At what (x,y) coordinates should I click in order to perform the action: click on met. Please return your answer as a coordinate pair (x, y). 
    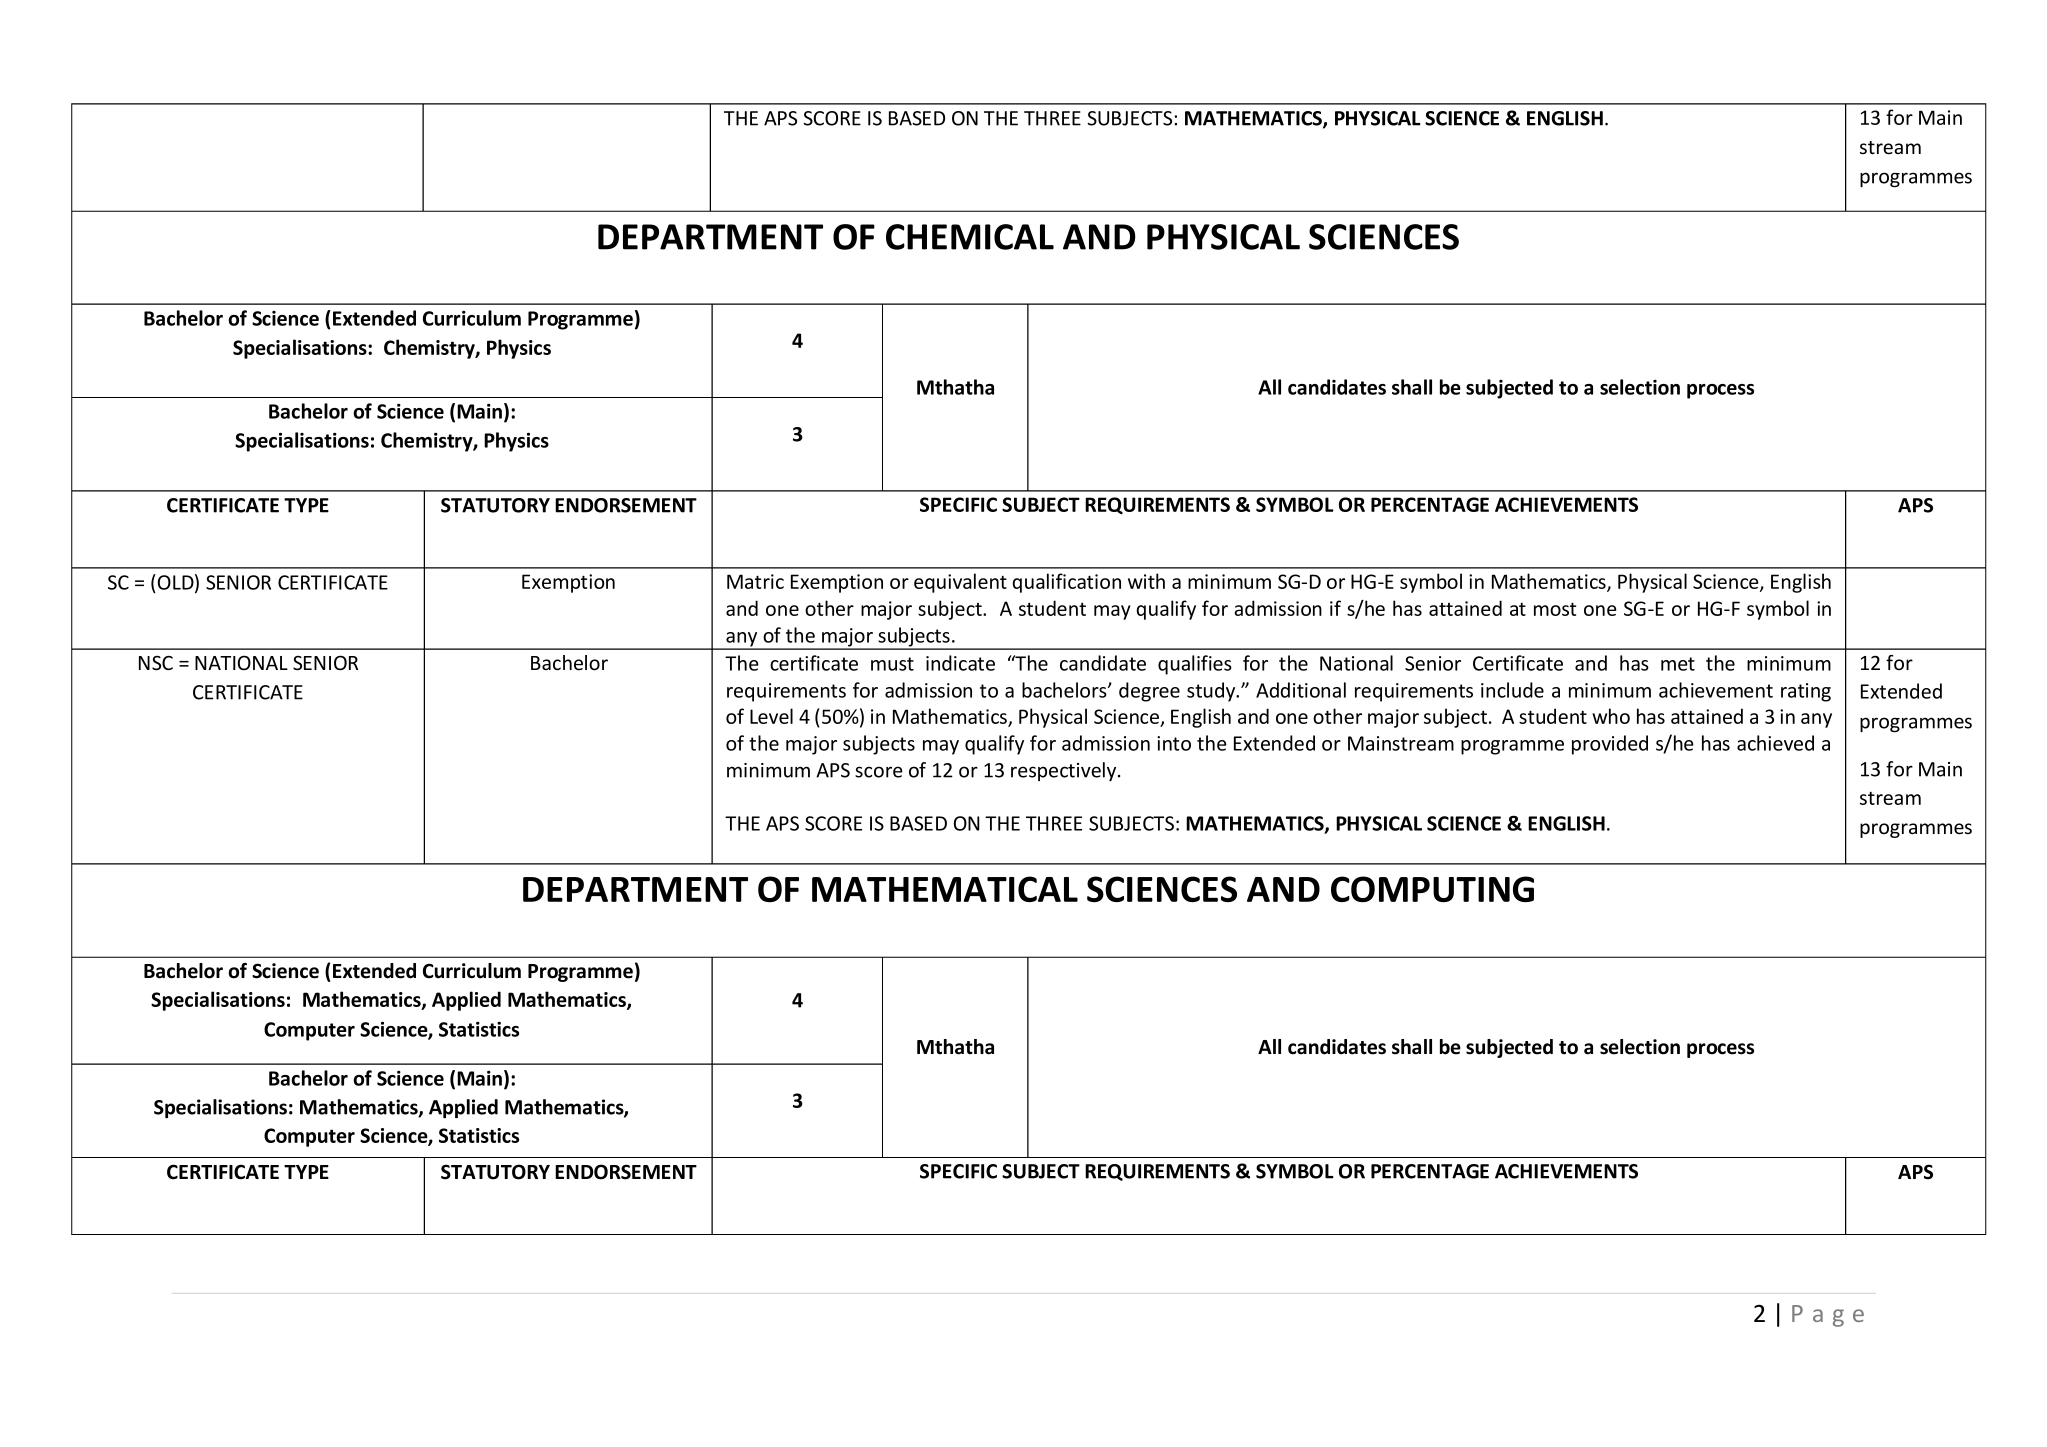
    Looking at the image, I should click on (1678, 664).
